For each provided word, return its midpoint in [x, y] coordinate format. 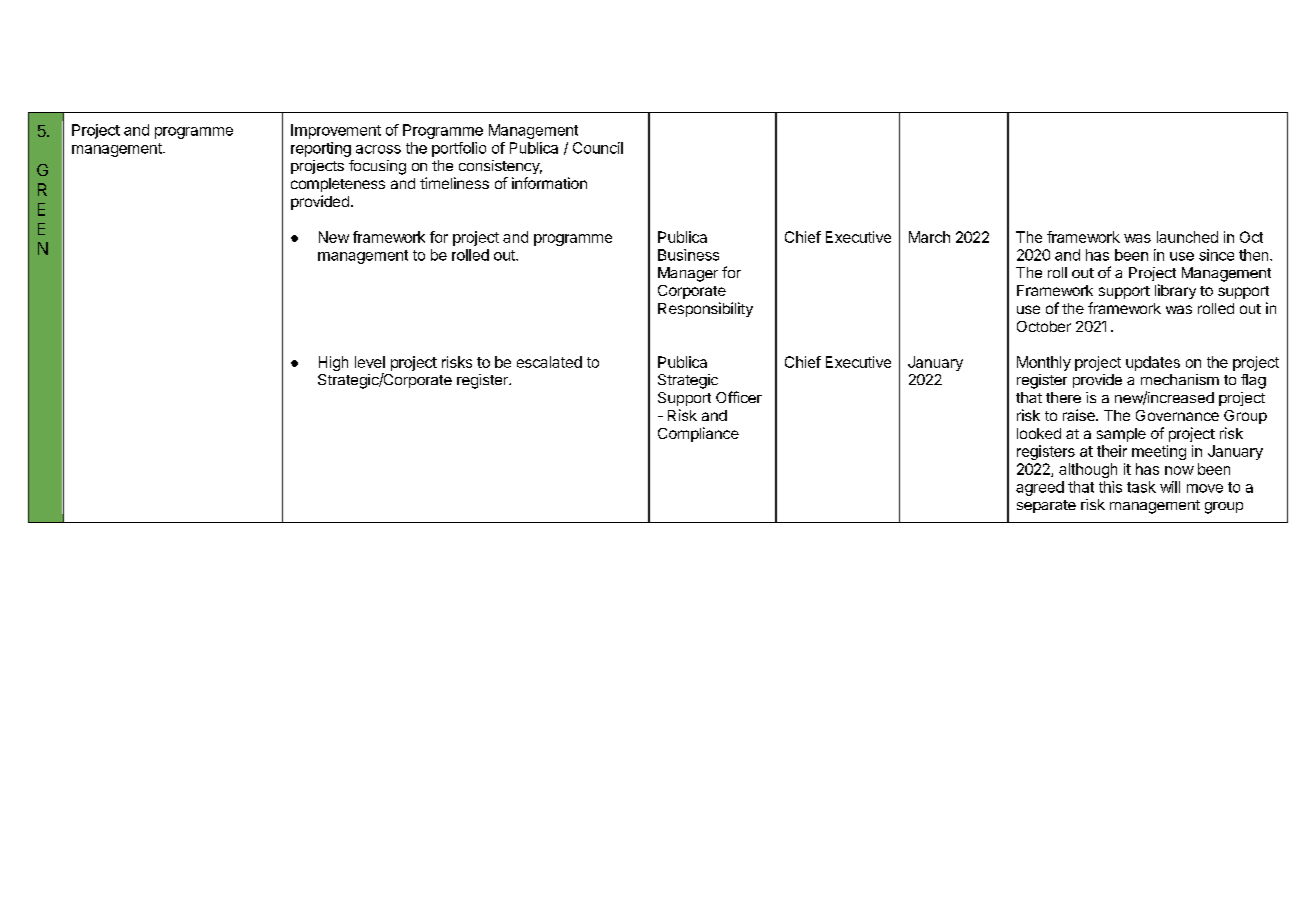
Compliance [698, 434]
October [1044, 326]
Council [598, 148]
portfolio [459, 149]
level [370, 362]
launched [1187, 237]
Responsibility [705, 309]
